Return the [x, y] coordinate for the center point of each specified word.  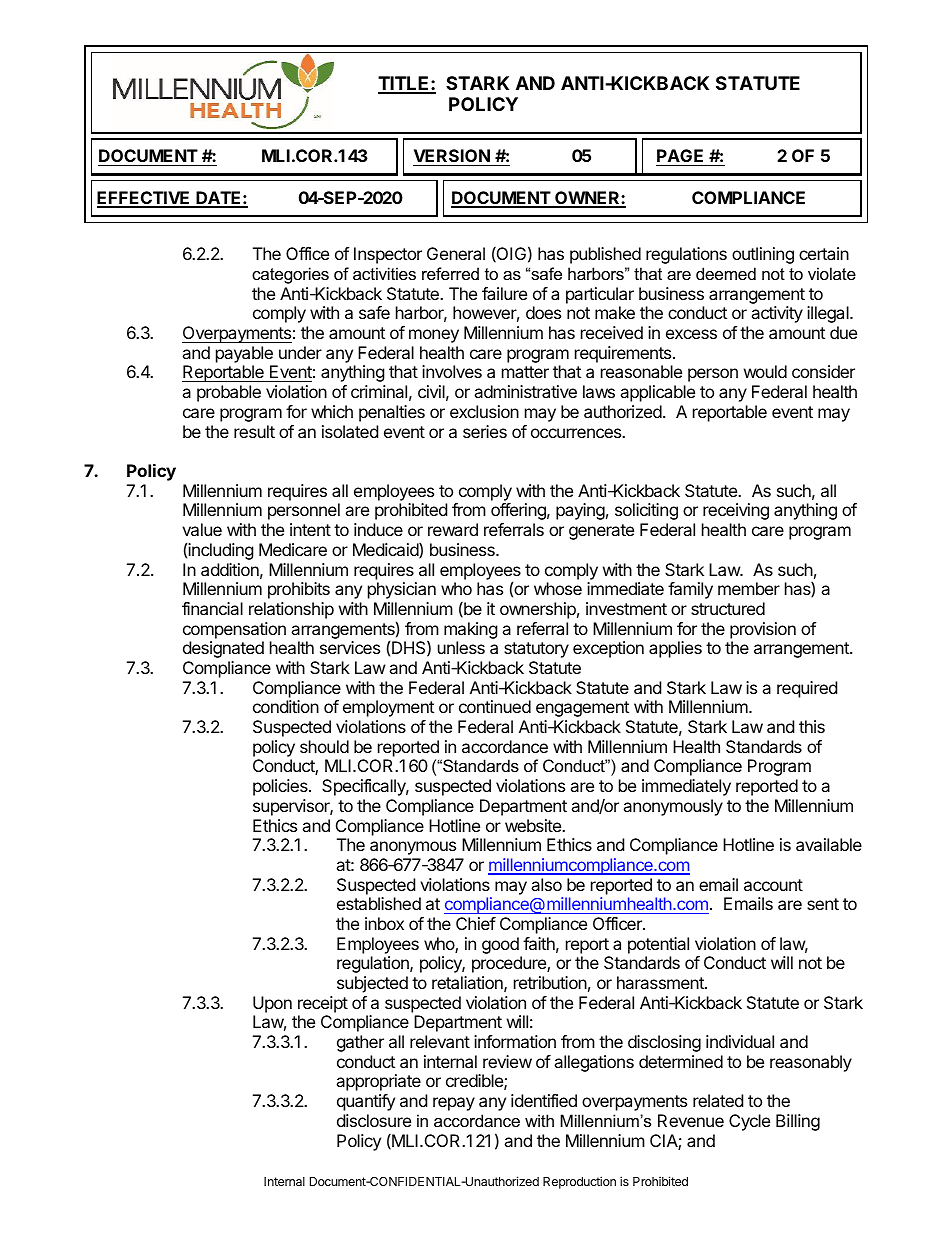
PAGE [681, 157]
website [534, 825]
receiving [736, 511]
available [829, 844]
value [202, 529]
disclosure [374, 1120]
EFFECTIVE [145, 199]
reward [453, 529]
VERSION [452, 157]
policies [281, 787]
